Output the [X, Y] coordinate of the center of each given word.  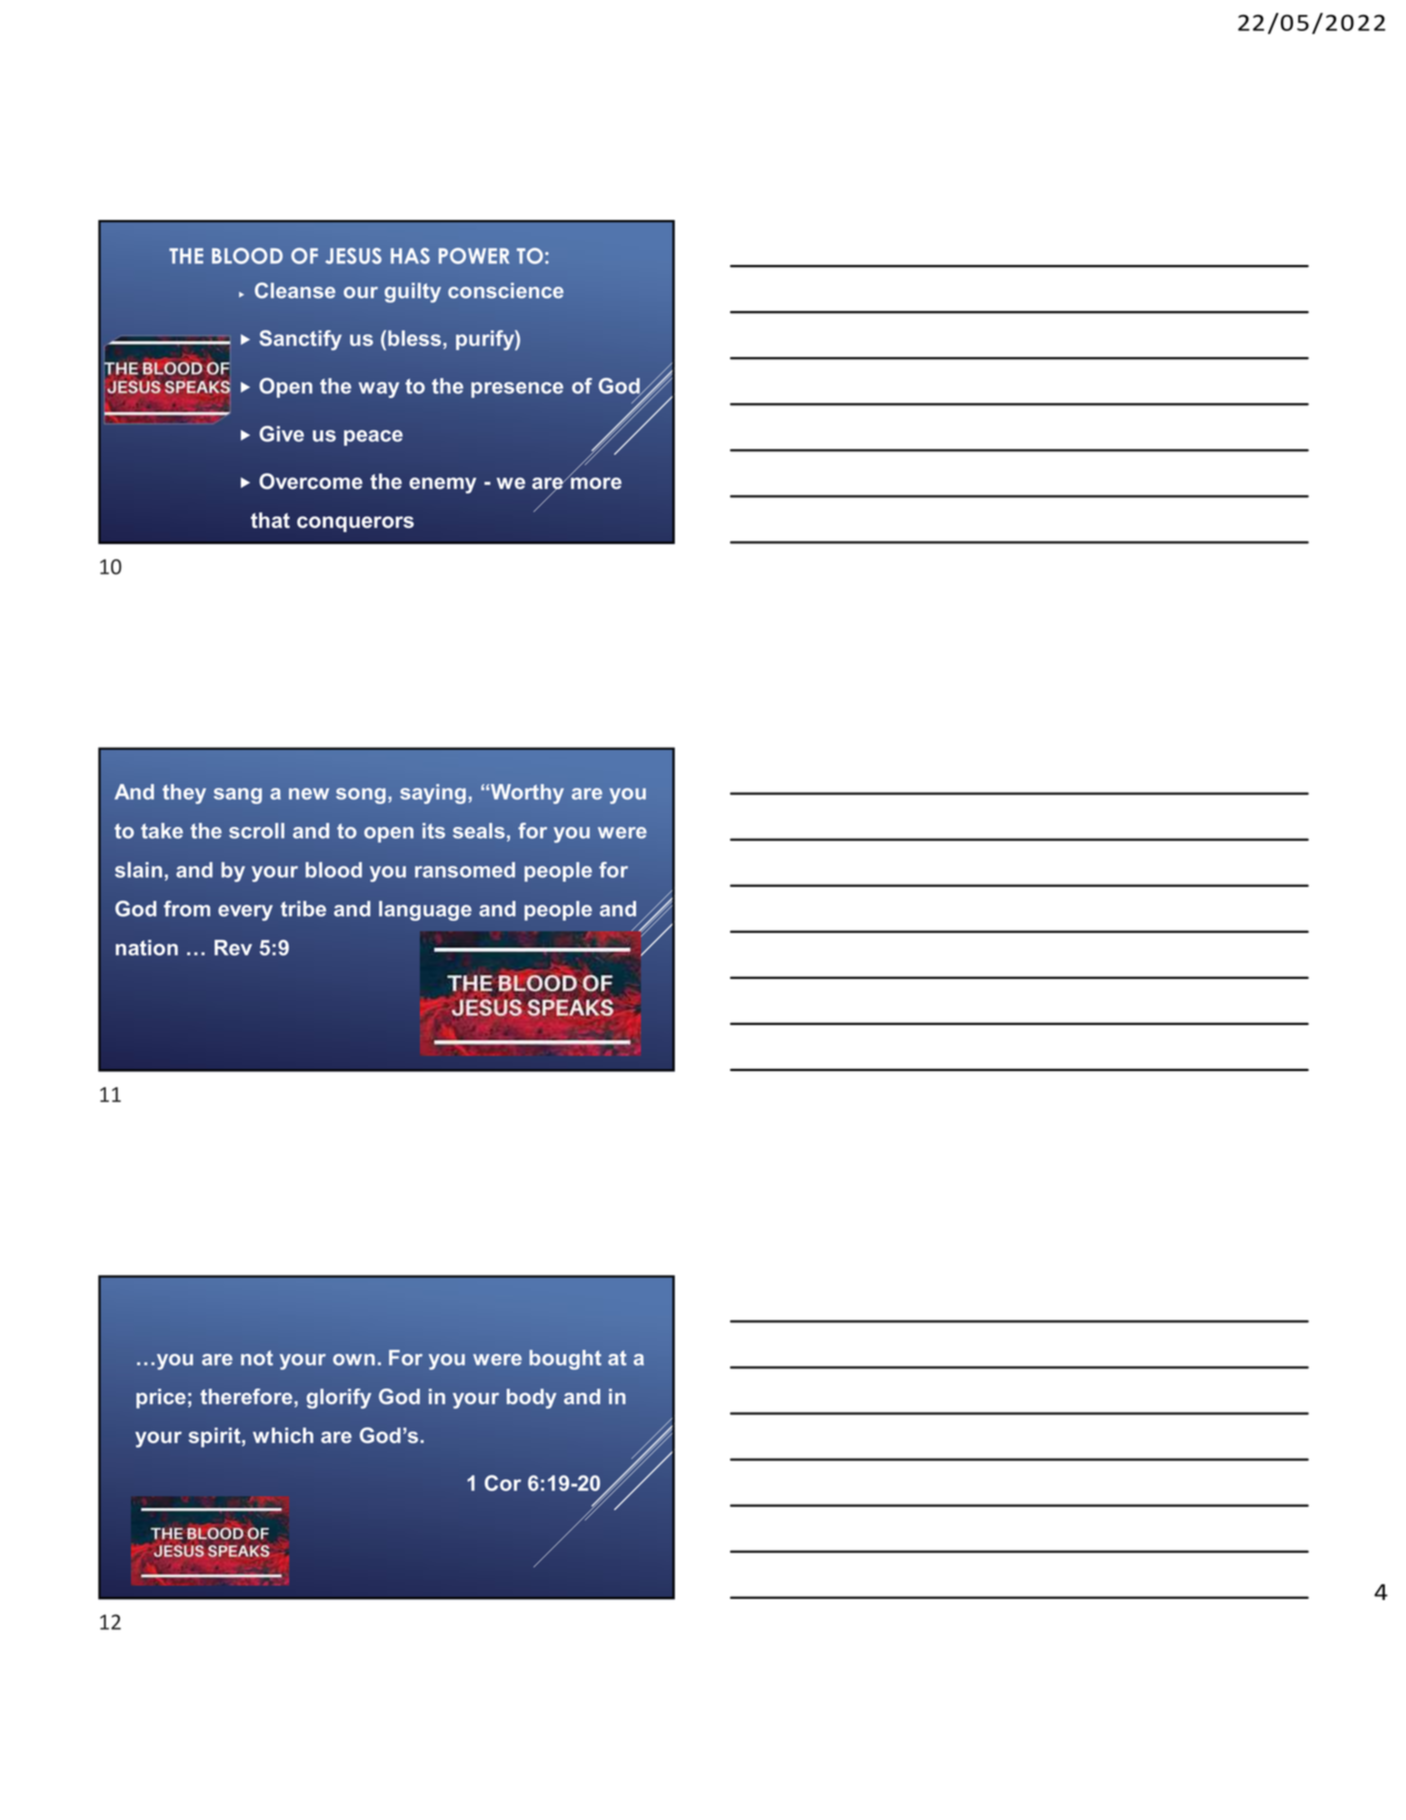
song [361, 796]
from [187, 908]
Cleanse [295, 290]
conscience [506, 291]
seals [479, 831]
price [161, 1399]
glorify [339, 1398]
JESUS [353, 256]
